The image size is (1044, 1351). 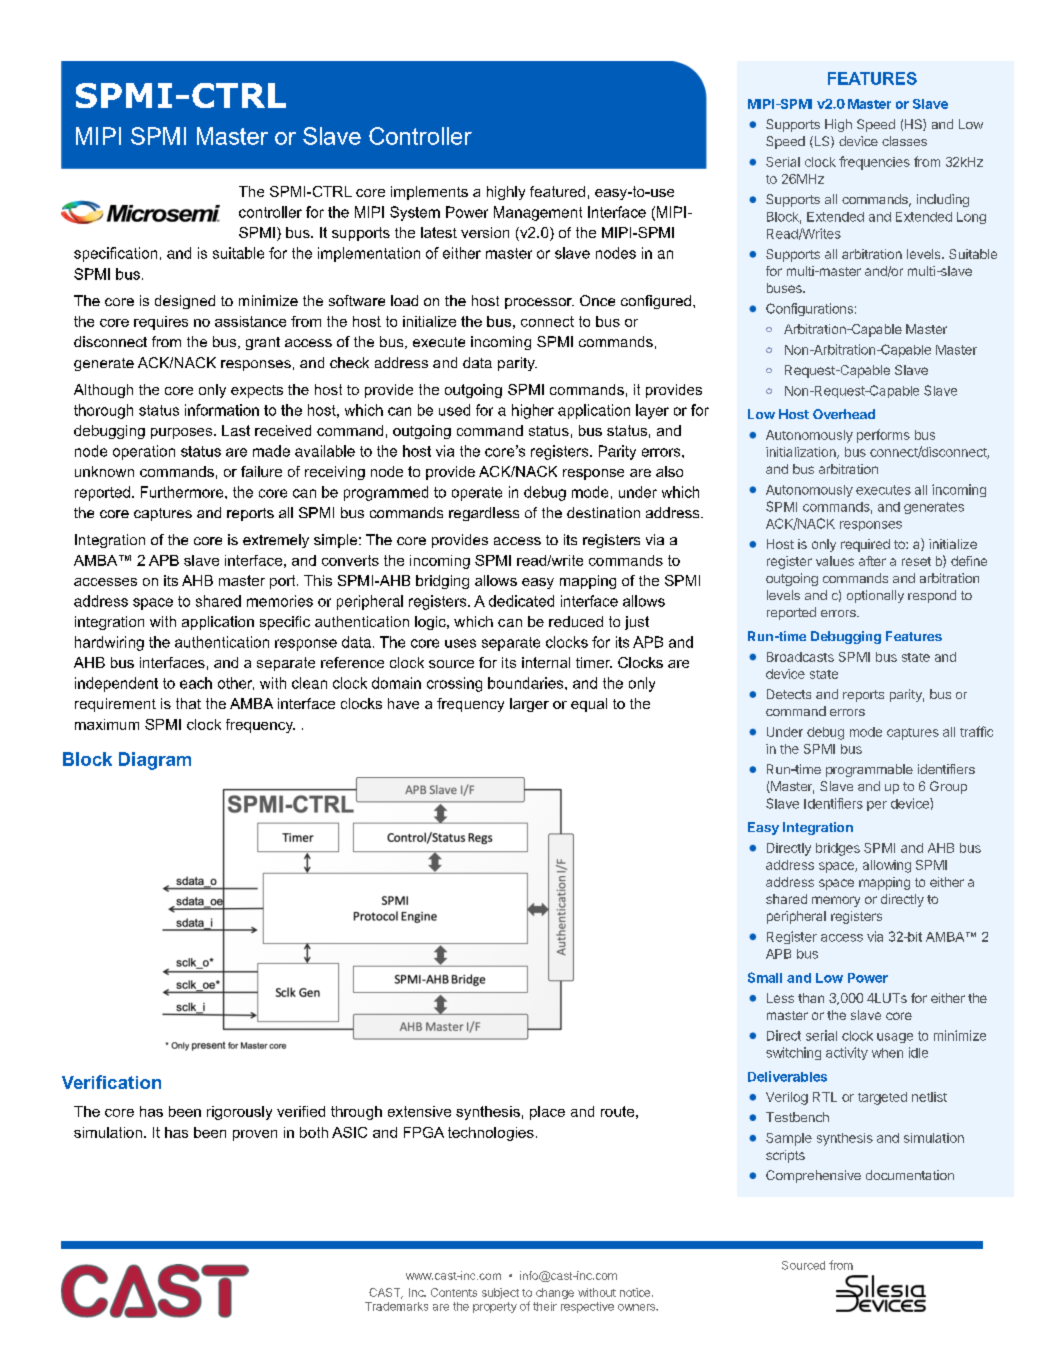 I want to click on featured, so click(x=557, y=191).
